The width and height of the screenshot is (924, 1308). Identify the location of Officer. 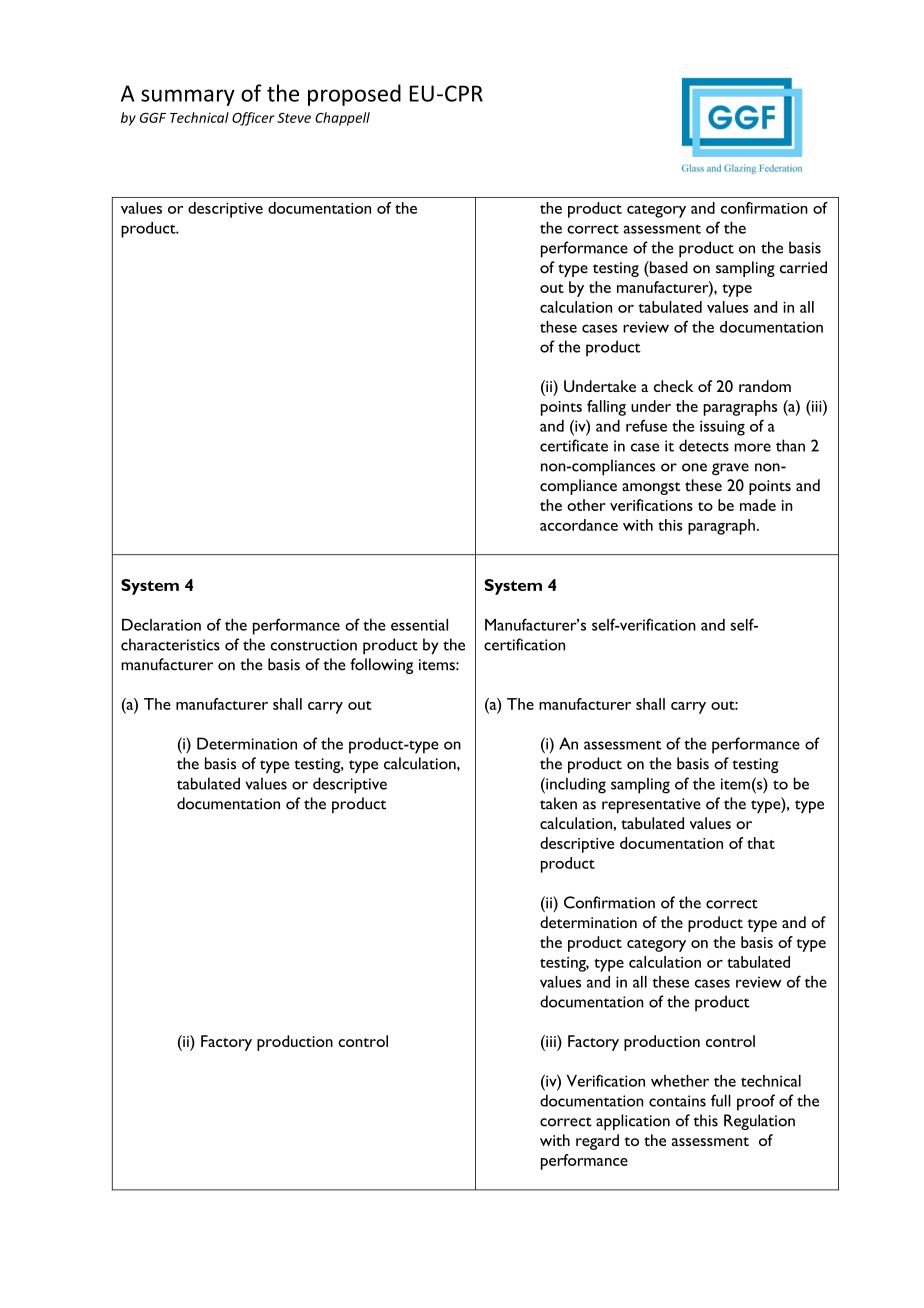
(253, 119).
